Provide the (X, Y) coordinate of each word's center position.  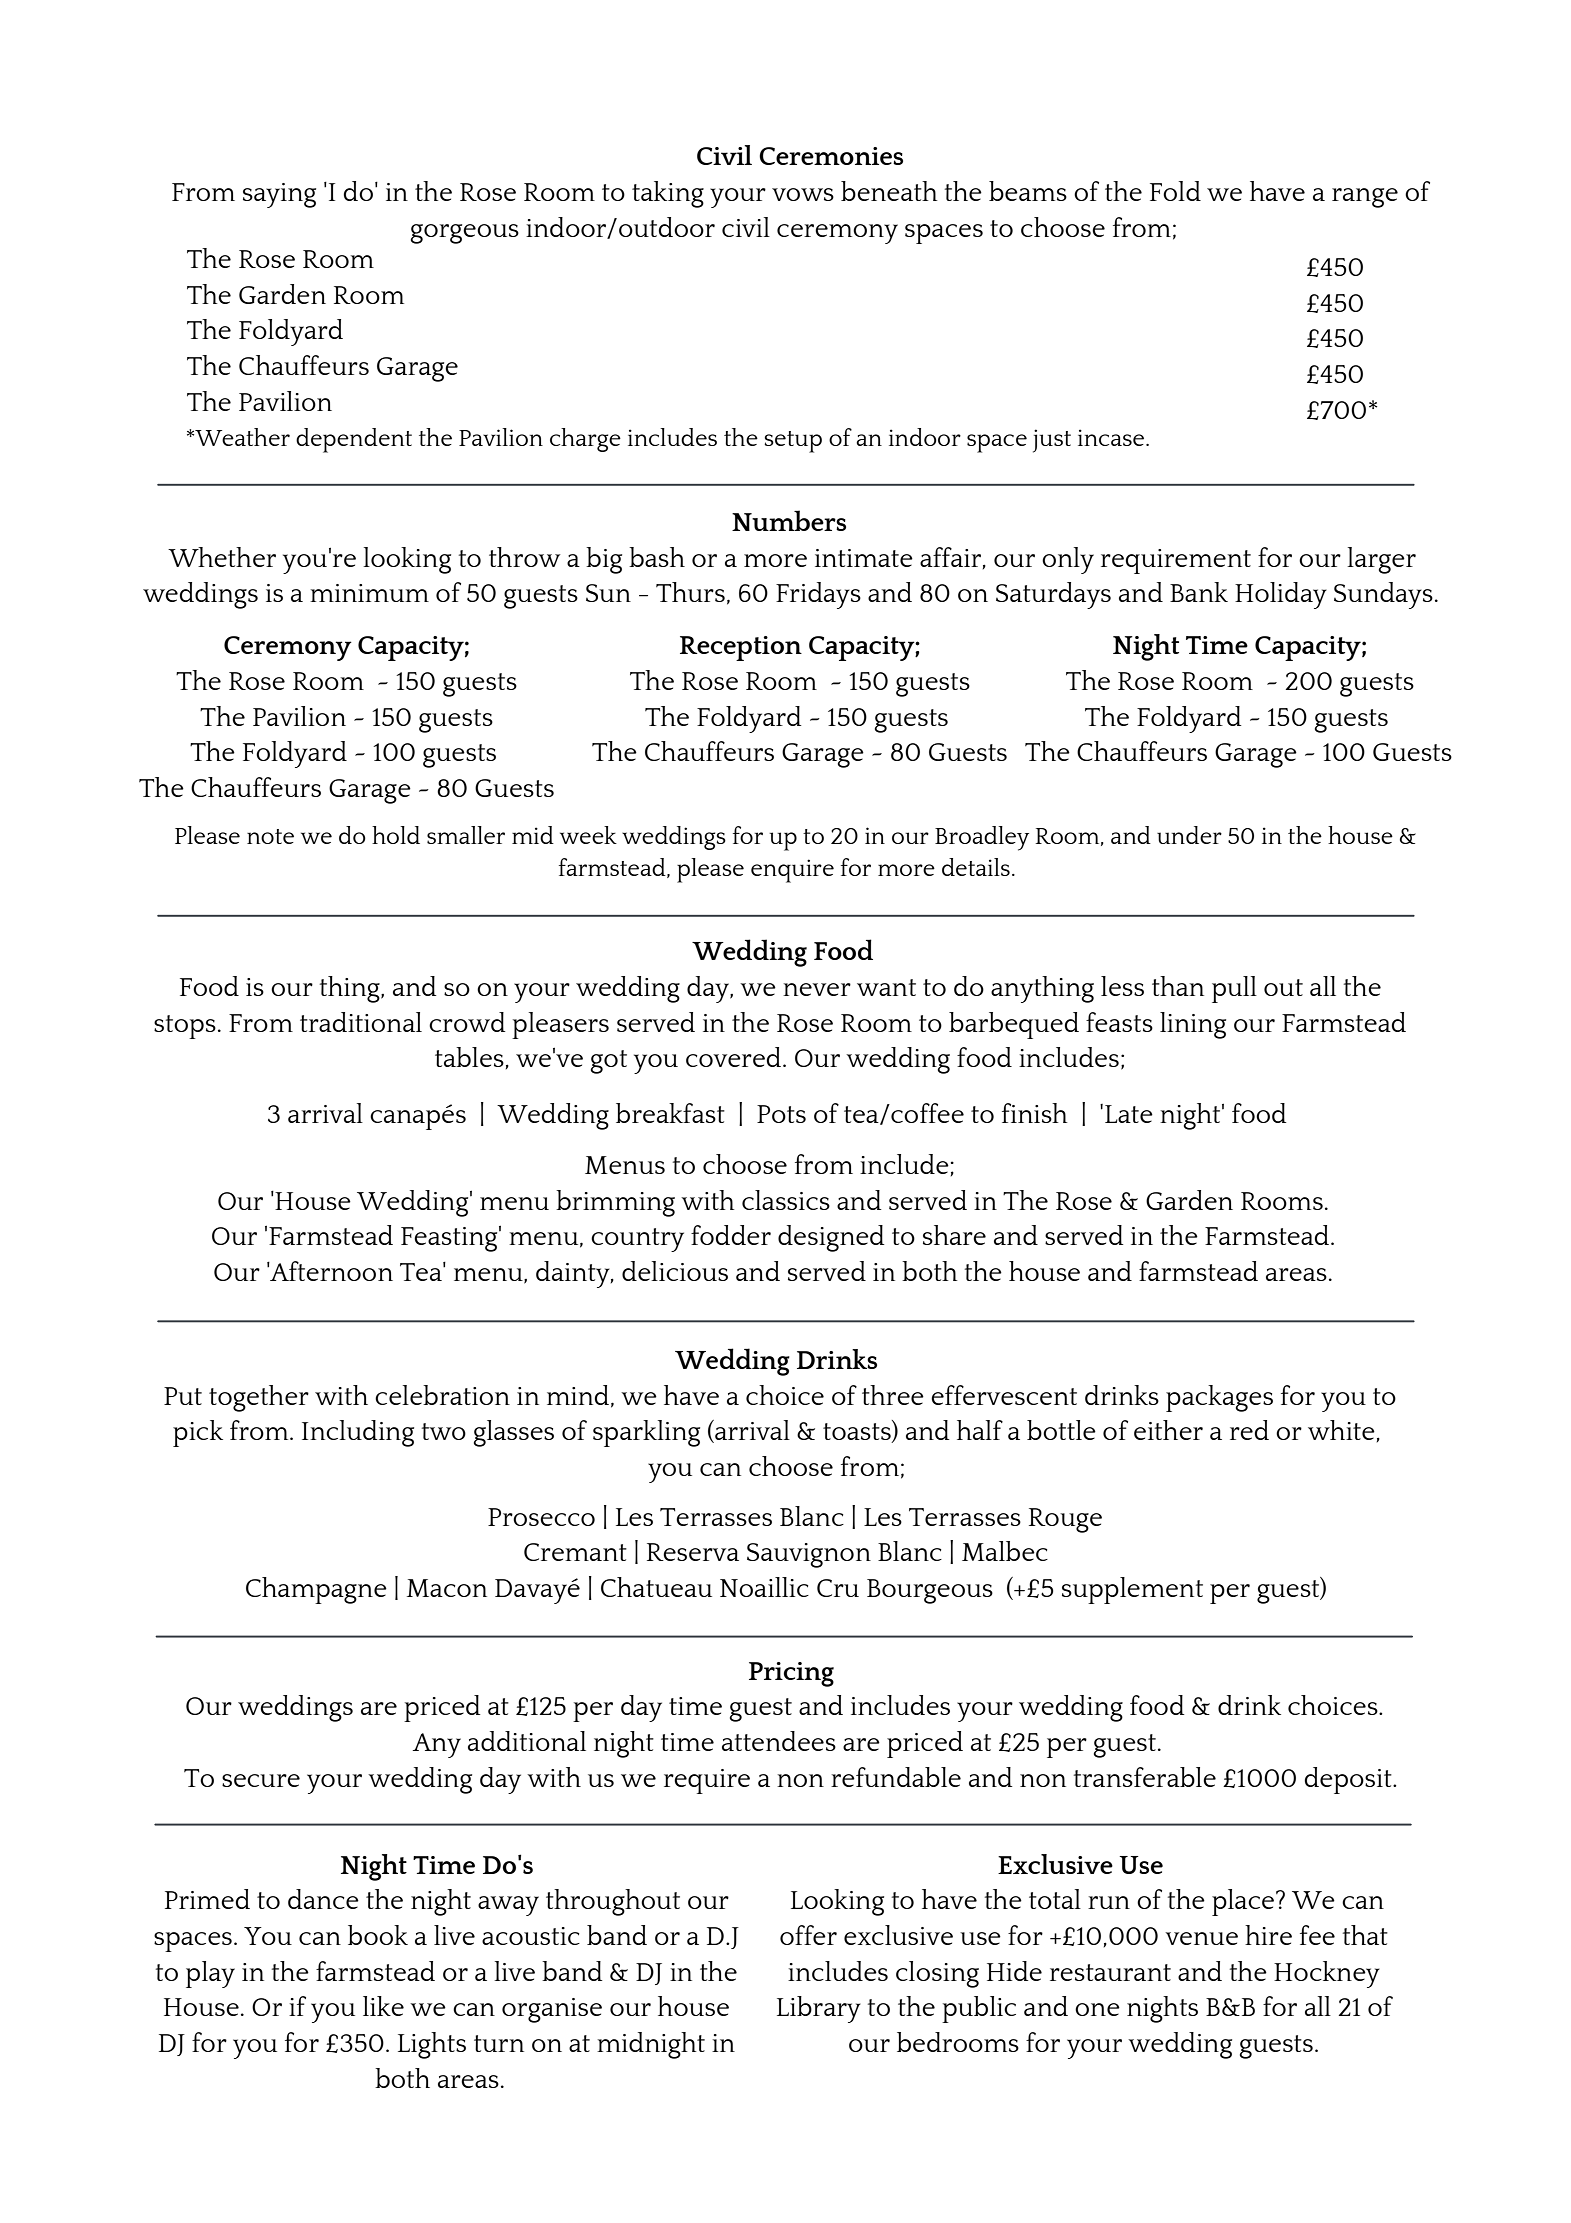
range (1365, 198)
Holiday (1281, 595)
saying (279, 195)
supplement (1132, 1590)
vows (803, 194)
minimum (369, 593)
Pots (781, 1114)
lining (1193, 1025)
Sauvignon (809, 1555)
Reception (741, 648)
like (383, 2006)
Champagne (316, 1590)
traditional (361, 1022)
